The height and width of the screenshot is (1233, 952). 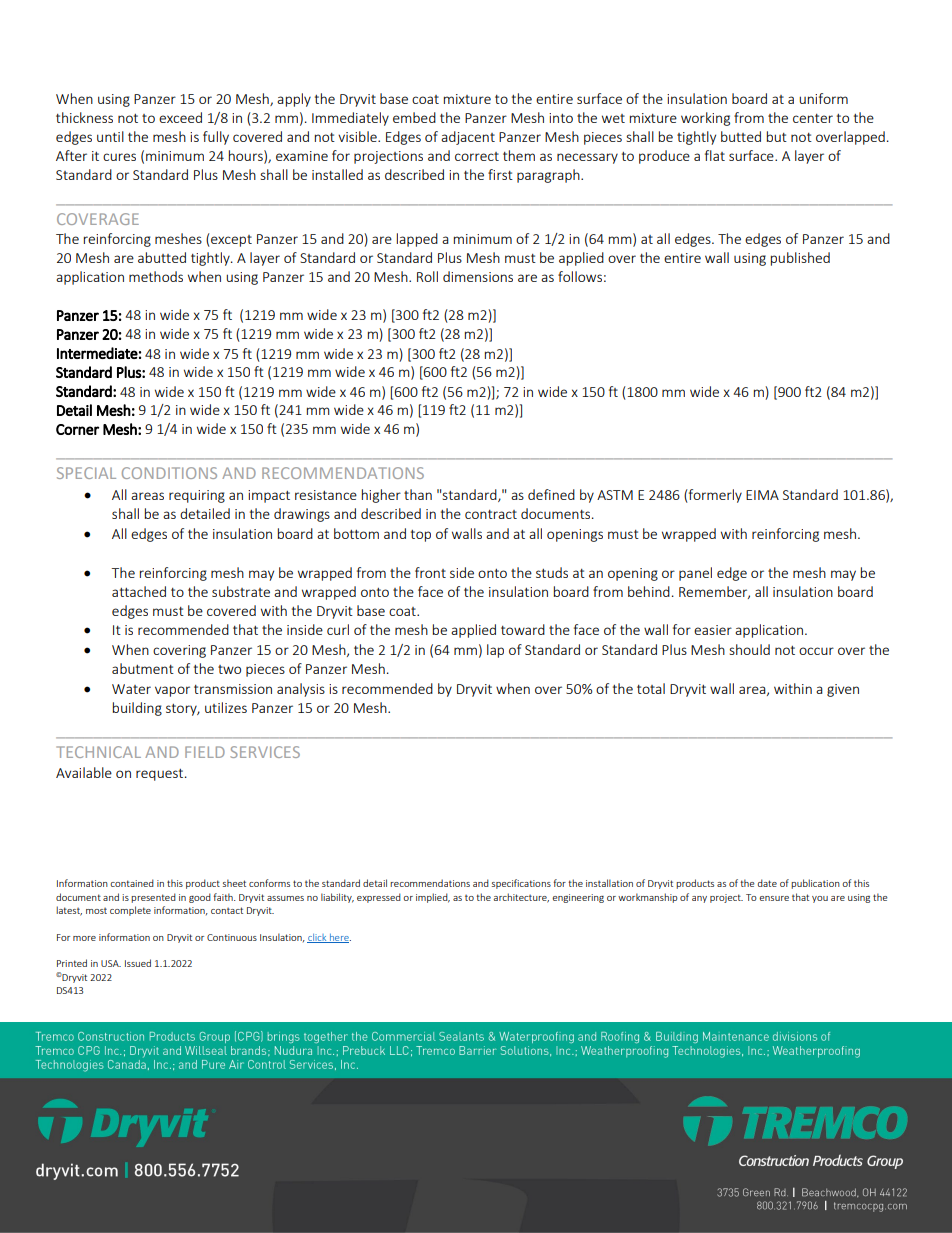 What do you see at coordinates (615, 495) in the screenshot?
I see `ASTM` at bounding box center [615, 495].
